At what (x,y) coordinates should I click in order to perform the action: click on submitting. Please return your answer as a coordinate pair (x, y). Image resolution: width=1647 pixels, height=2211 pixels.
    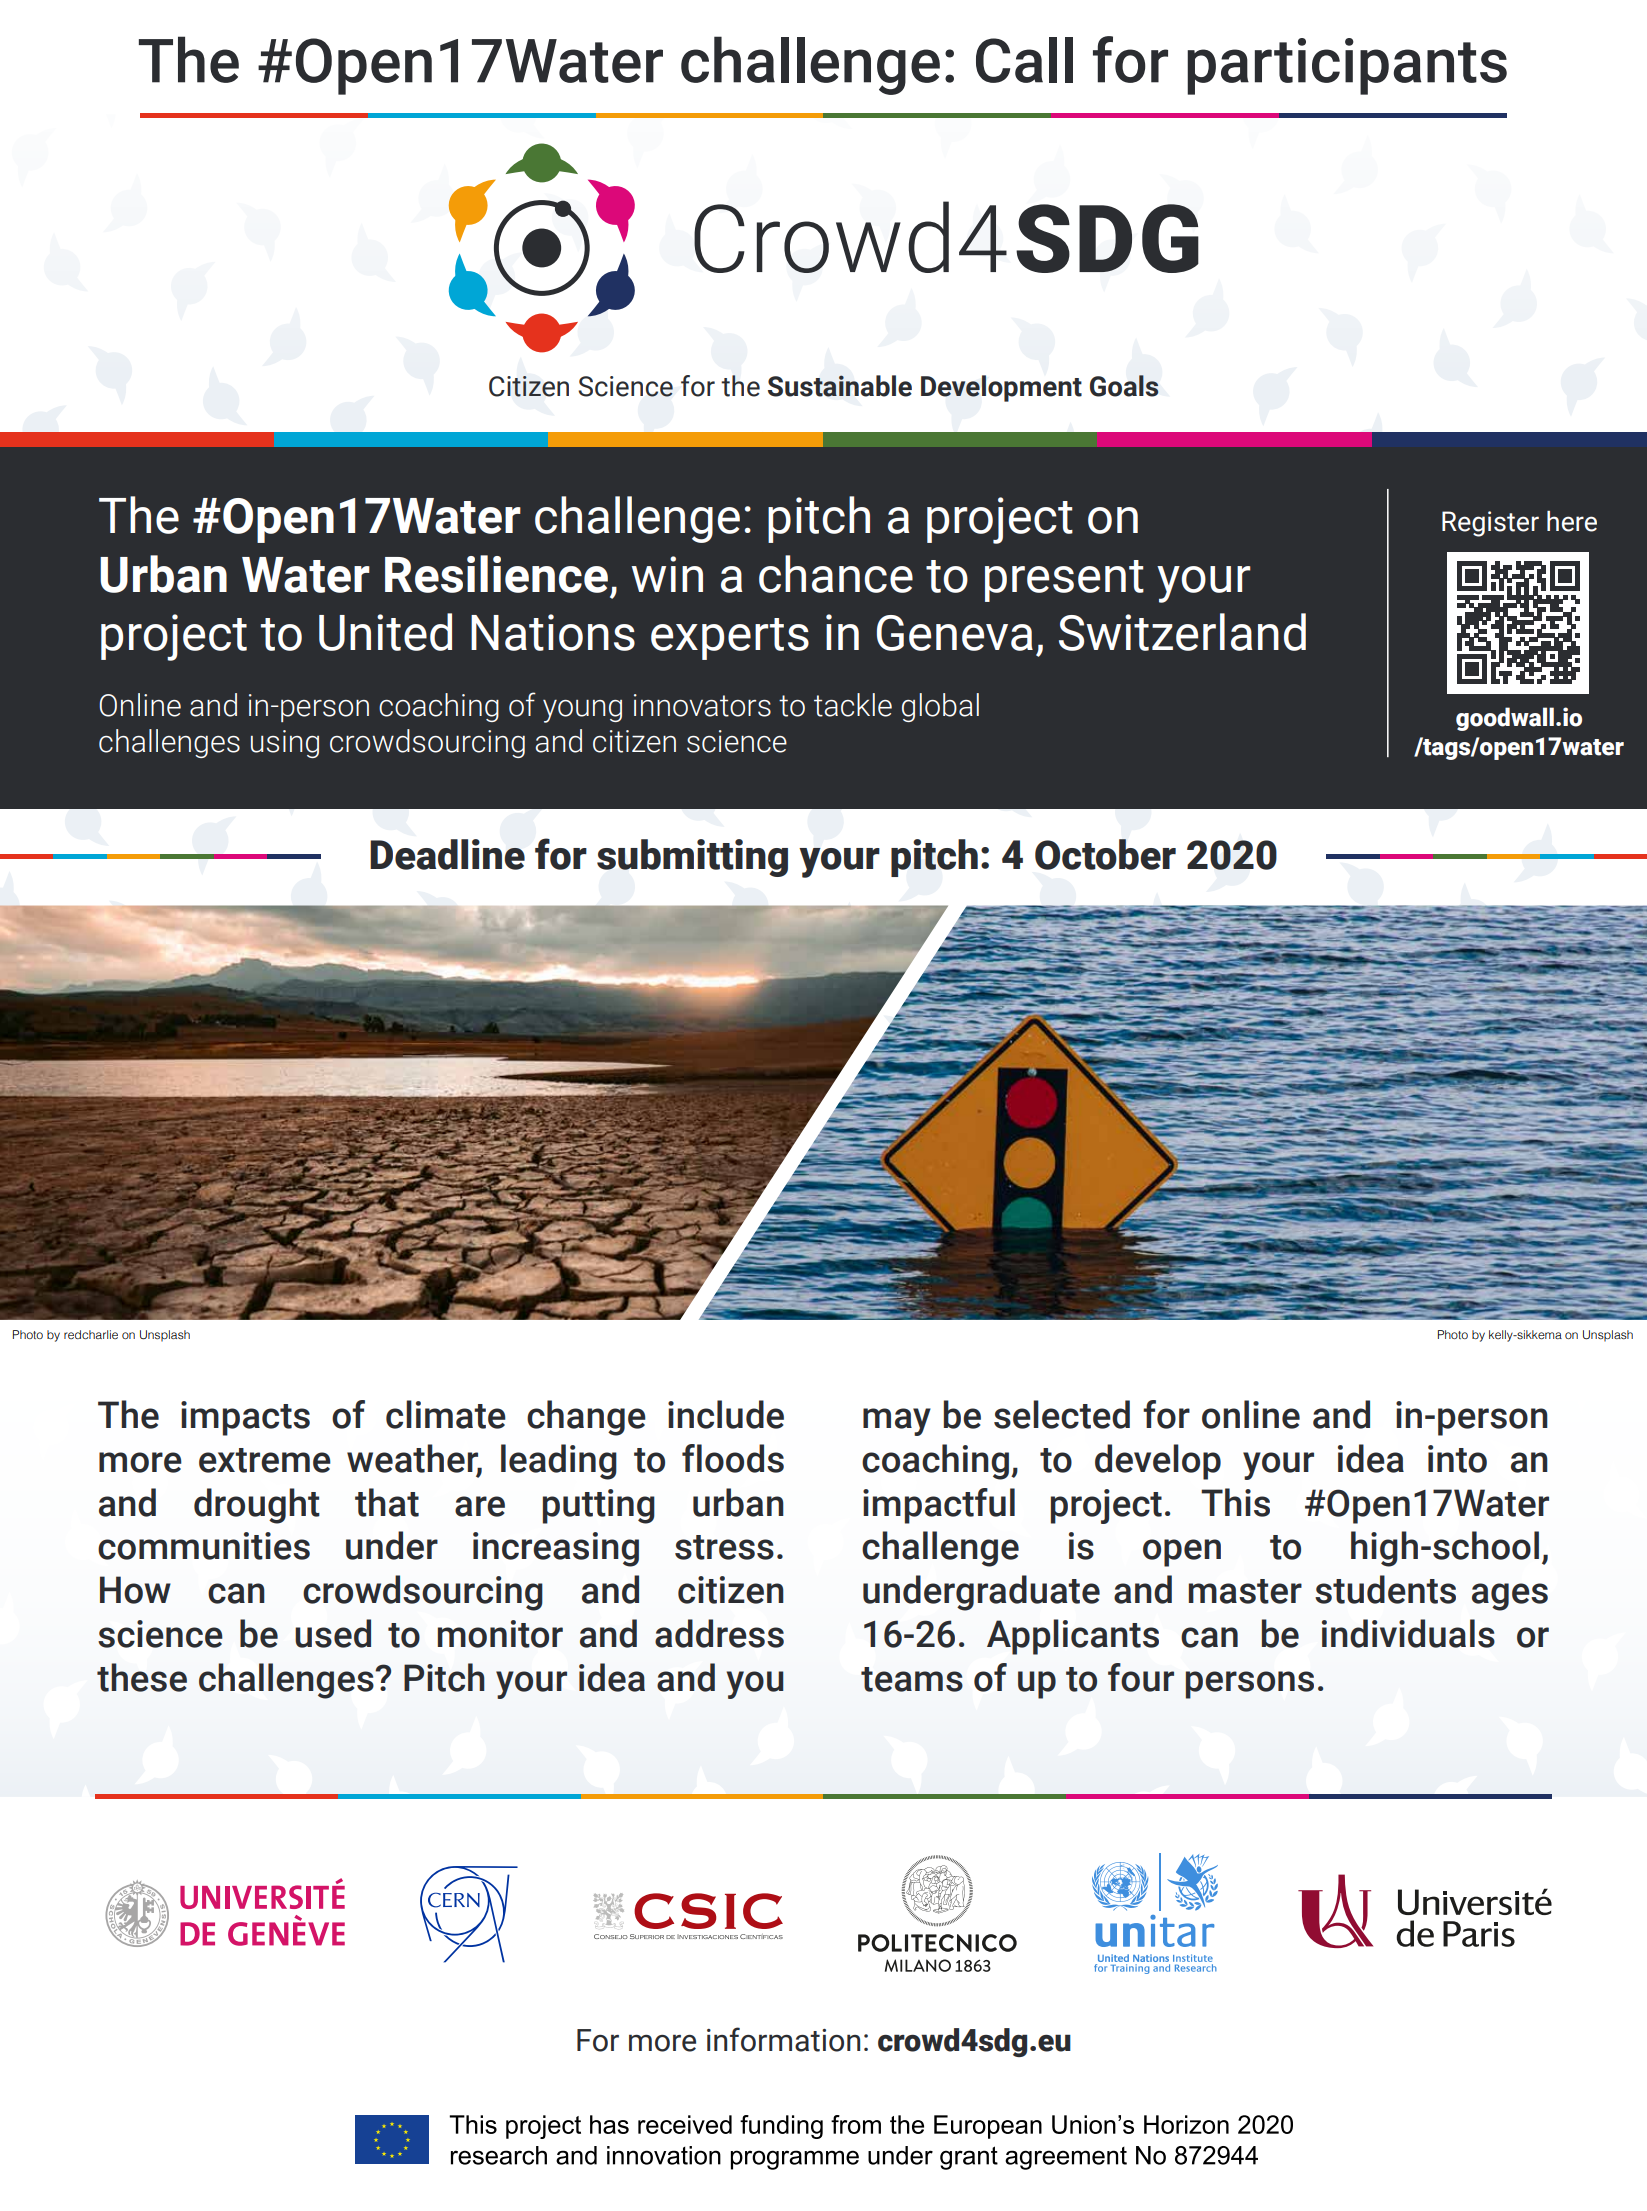
    Looking at the image, I should click on (692, 858).
